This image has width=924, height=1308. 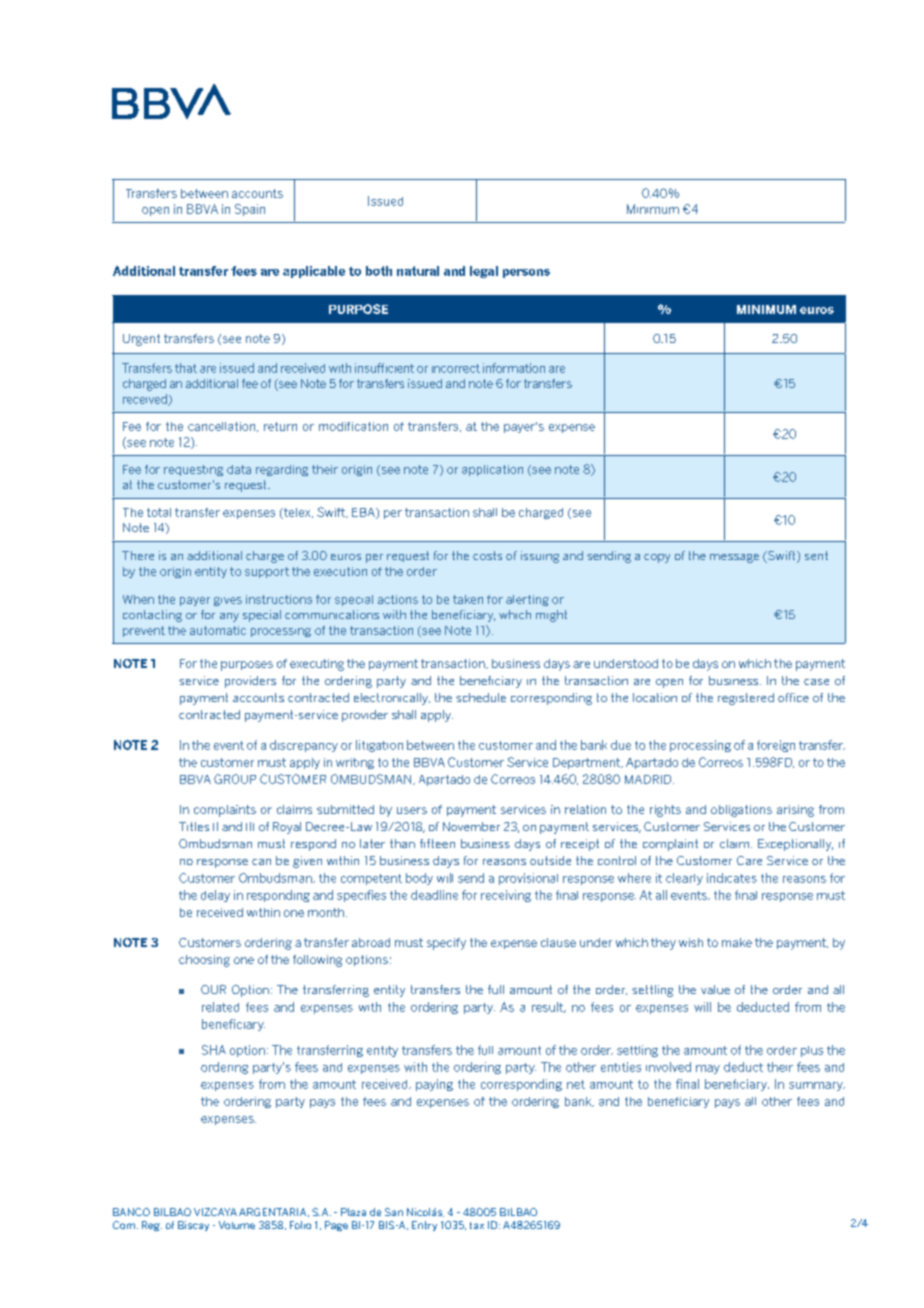 What do you see at coordinates (477, 1225) in the image?
I see `tax` at bounding box center [477, 1225].
